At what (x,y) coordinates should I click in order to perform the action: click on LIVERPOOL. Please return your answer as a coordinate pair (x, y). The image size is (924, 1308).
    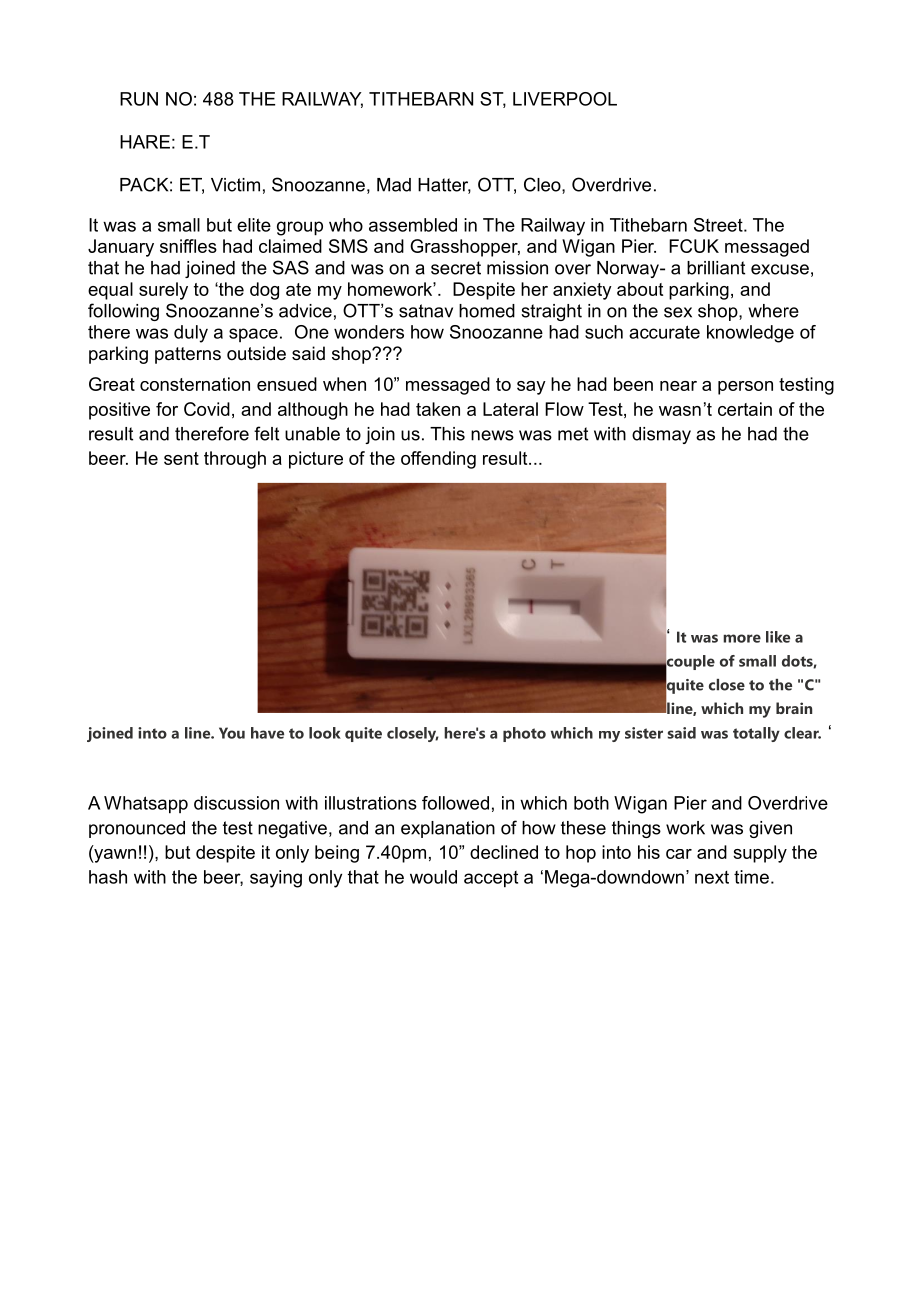
    Looking at the image, I should click on (565, 99).
